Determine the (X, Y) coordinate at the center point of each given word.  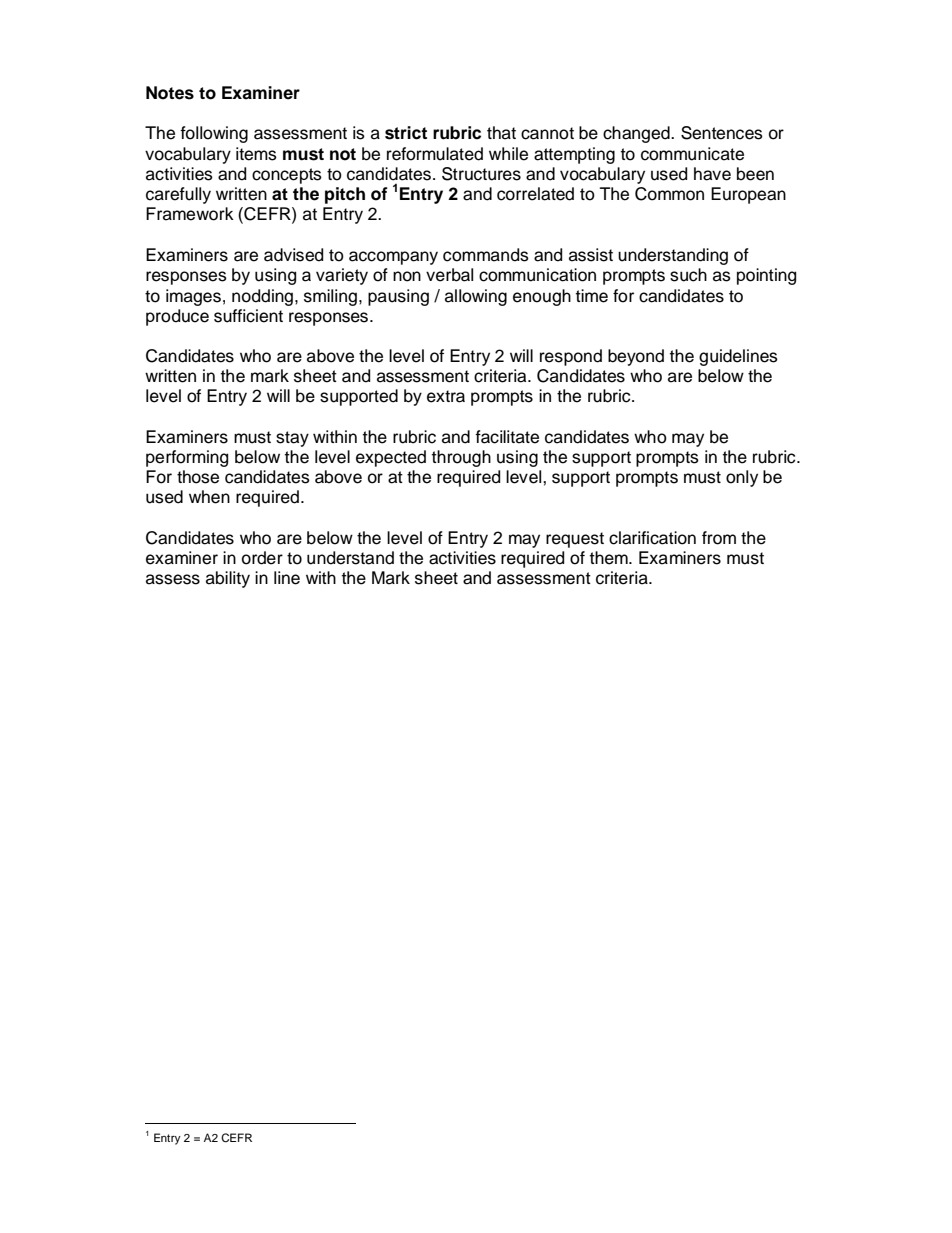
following (214, 134)
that (501, 133)
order (262, 558)
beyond (636, 357)
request (575, 540)
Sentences (722, 133)
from (719, 538)
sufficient (248, 316)
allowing (476, 297)
